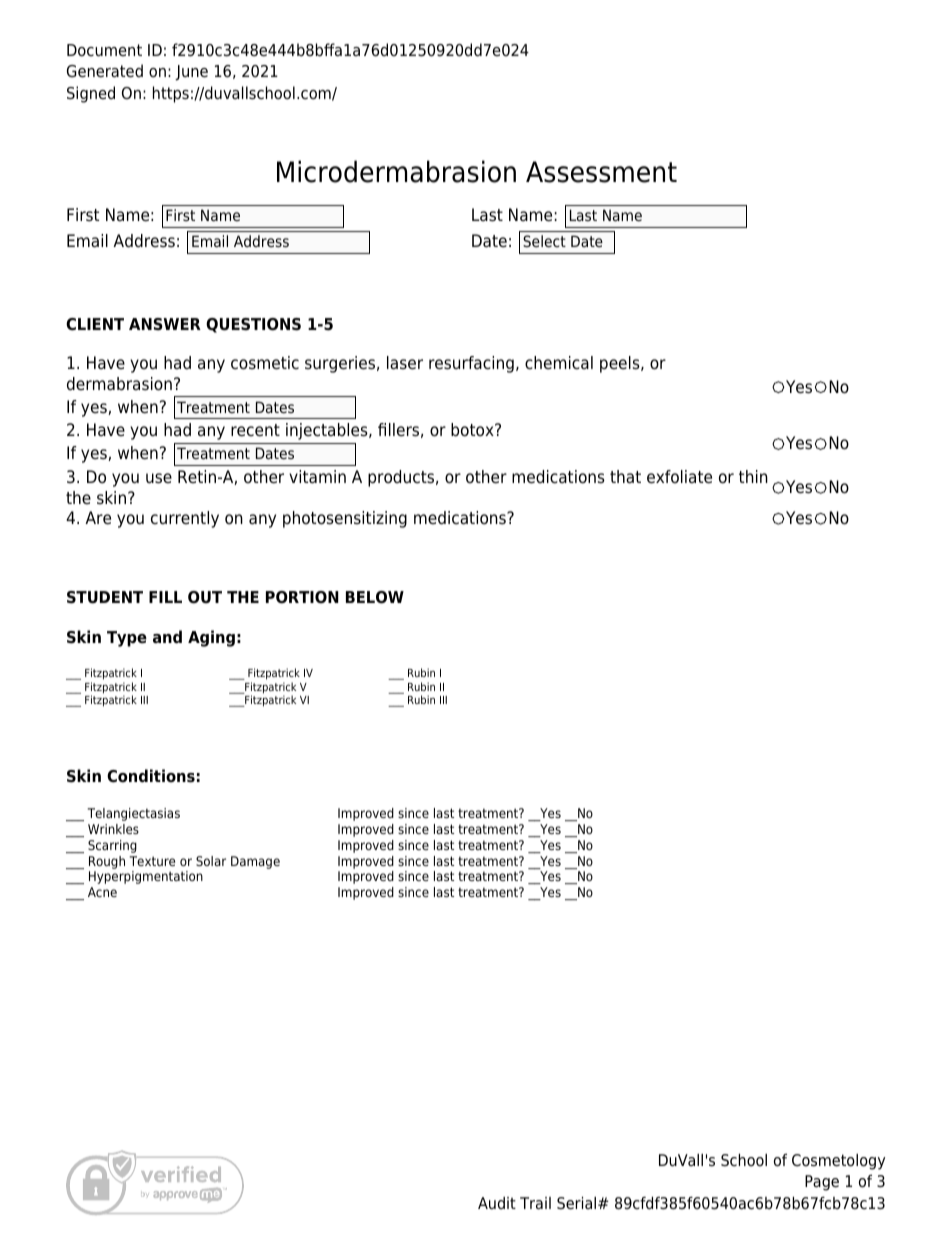  I want to click on thin, so click(753, 476).
